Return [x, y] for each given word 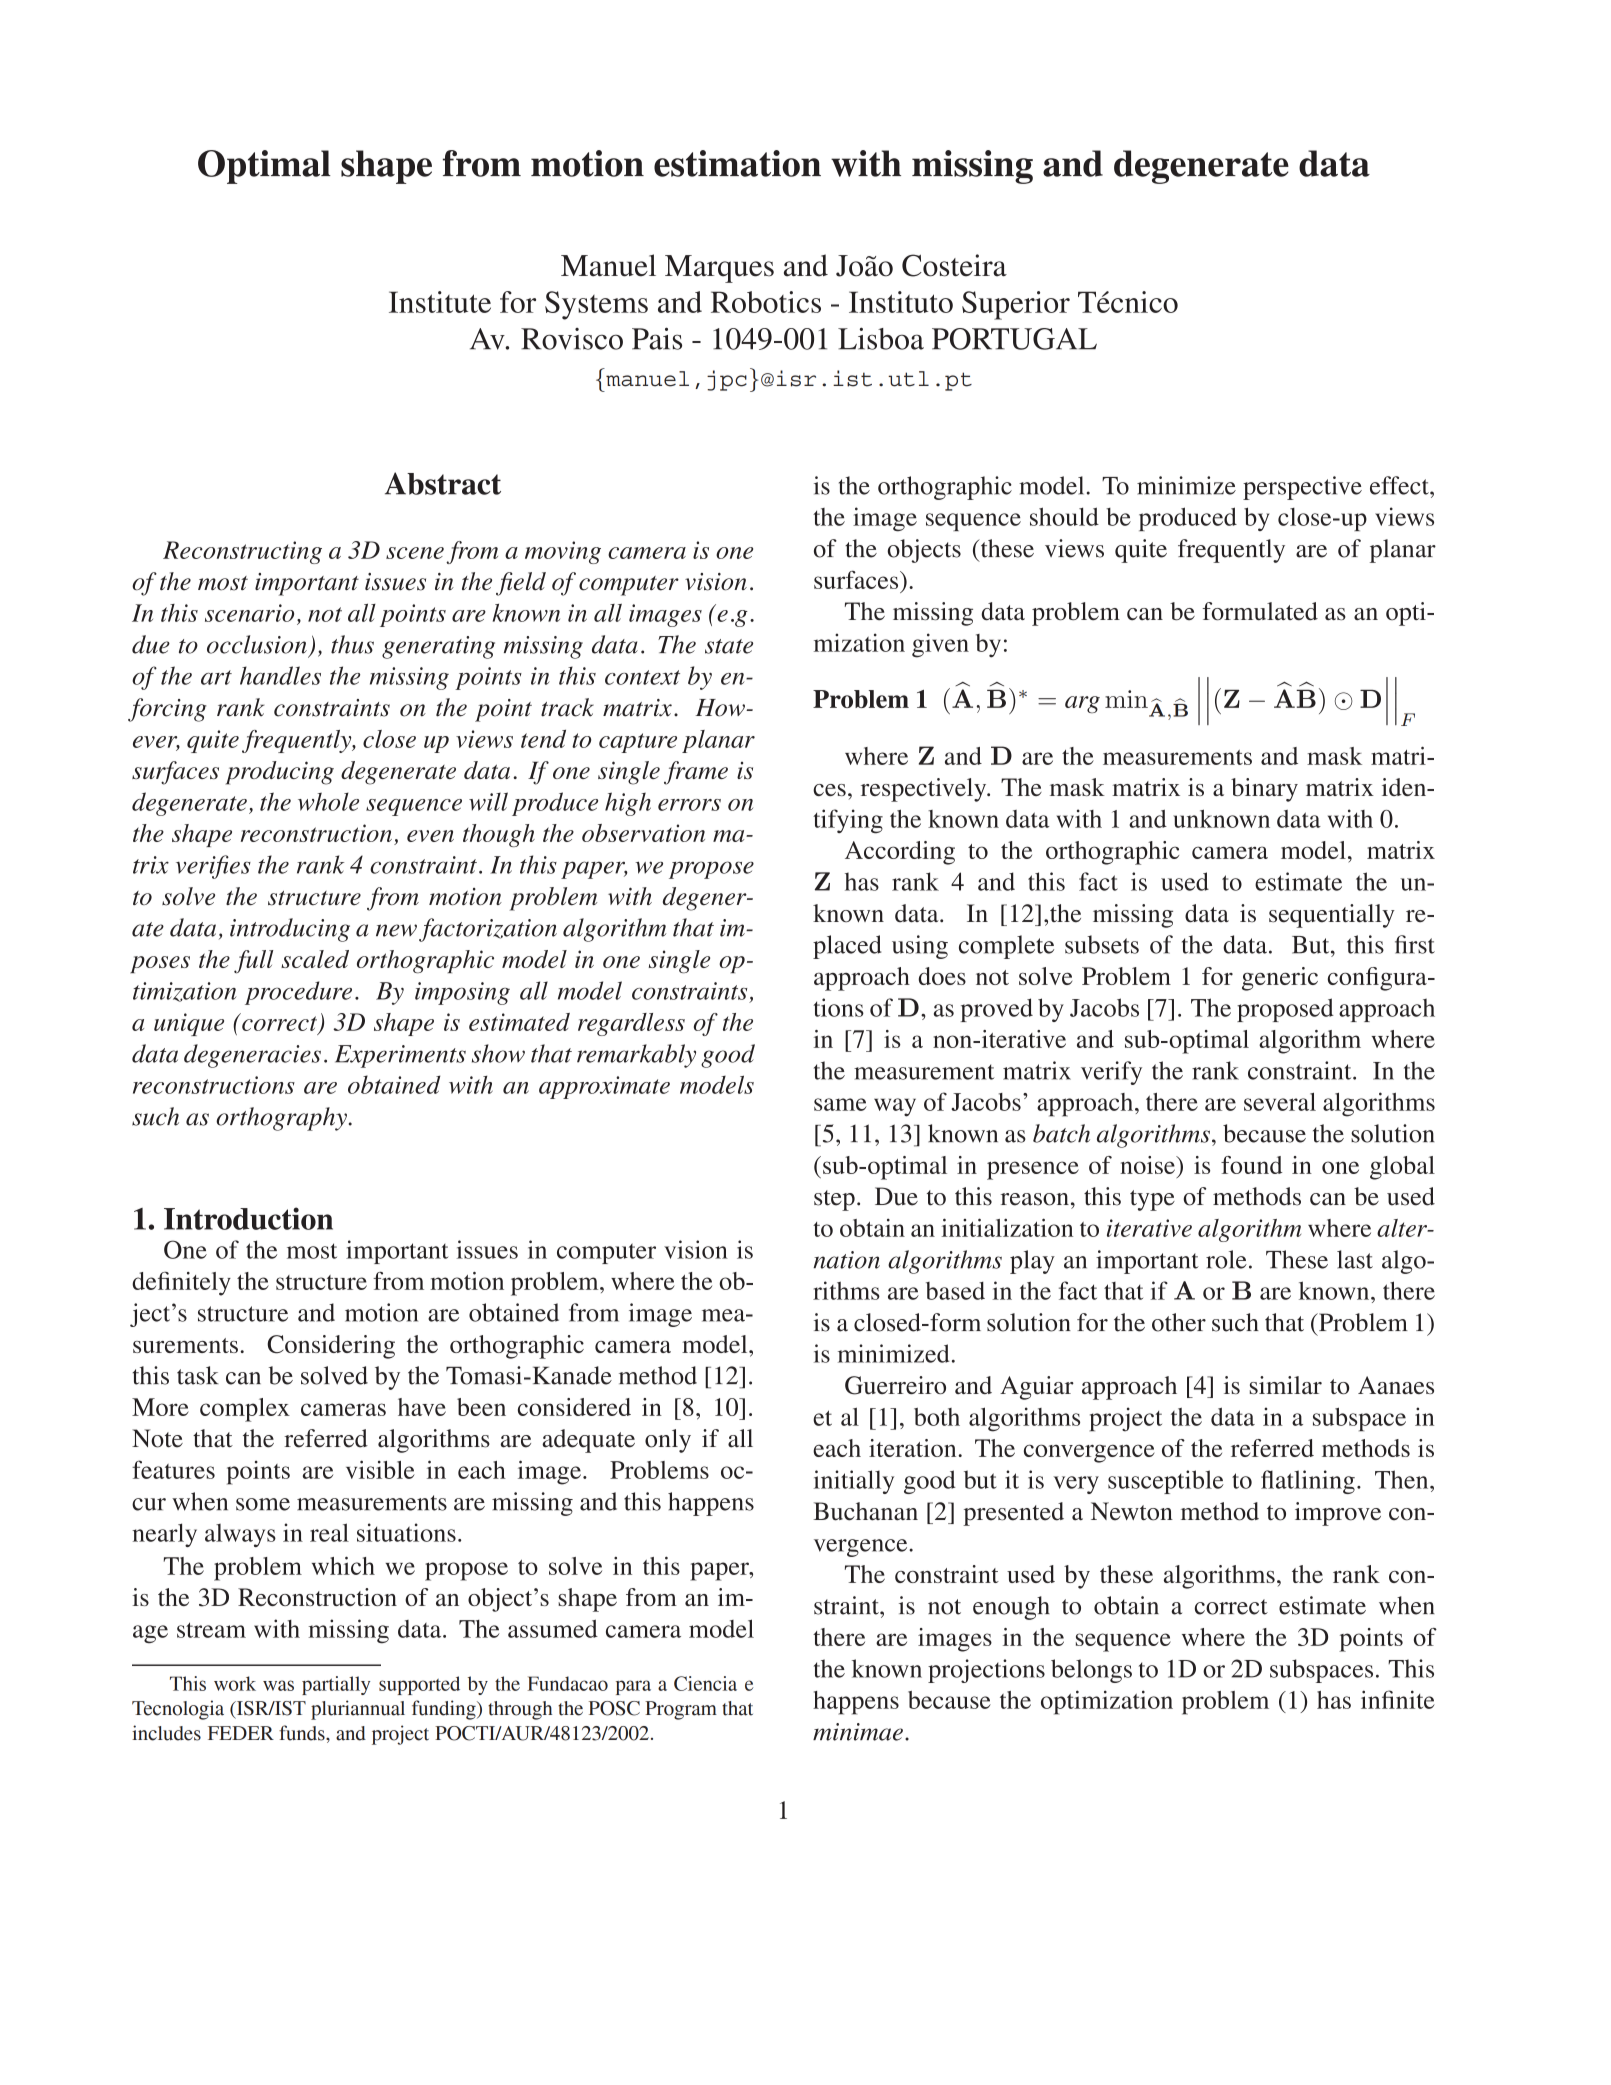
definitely [181, 1284]
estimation [737, 163]
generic [1280, 979]
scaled [315, 959]
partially [336, 1685]
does [942, 976]
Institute [440, 302]
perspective [1302, 488]
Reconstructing [242, 552]
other [1179, 1322]
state [729, 646]
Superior [1016, 305]
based [955, 1291]
